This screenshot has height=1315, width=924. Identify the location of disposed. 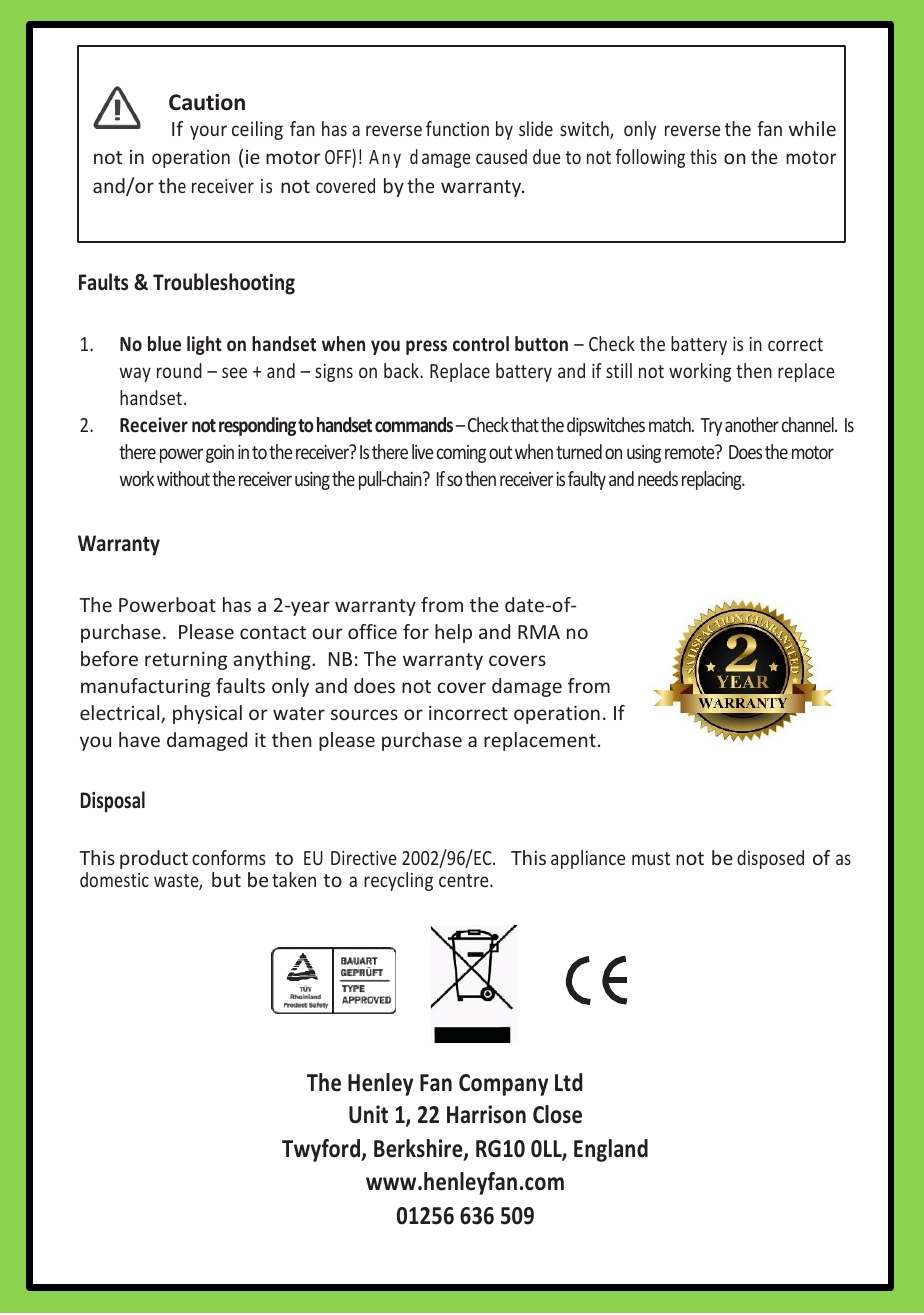
(770, 859).
